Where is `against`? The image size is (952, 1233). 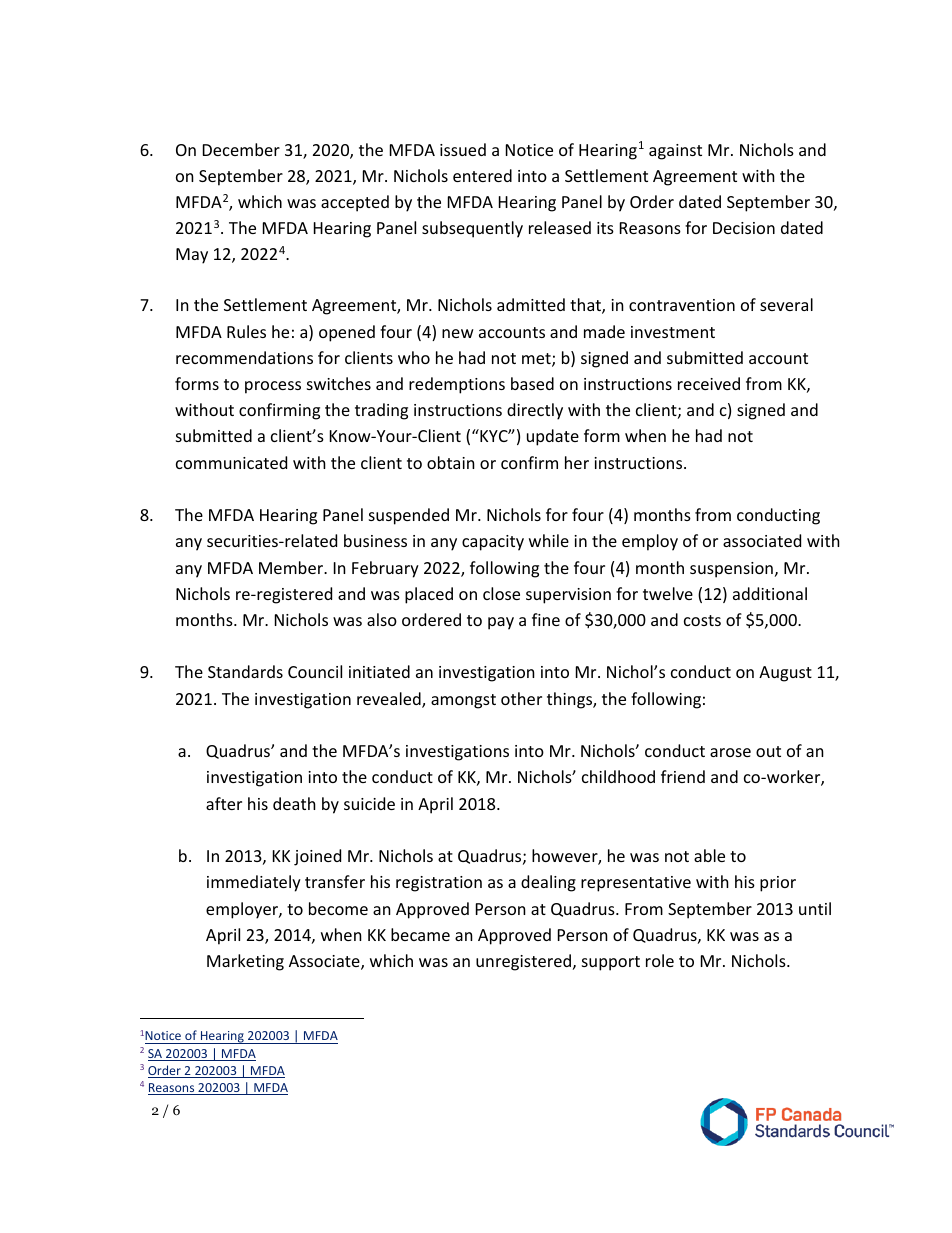 against is located at coordinates (675, 152).
